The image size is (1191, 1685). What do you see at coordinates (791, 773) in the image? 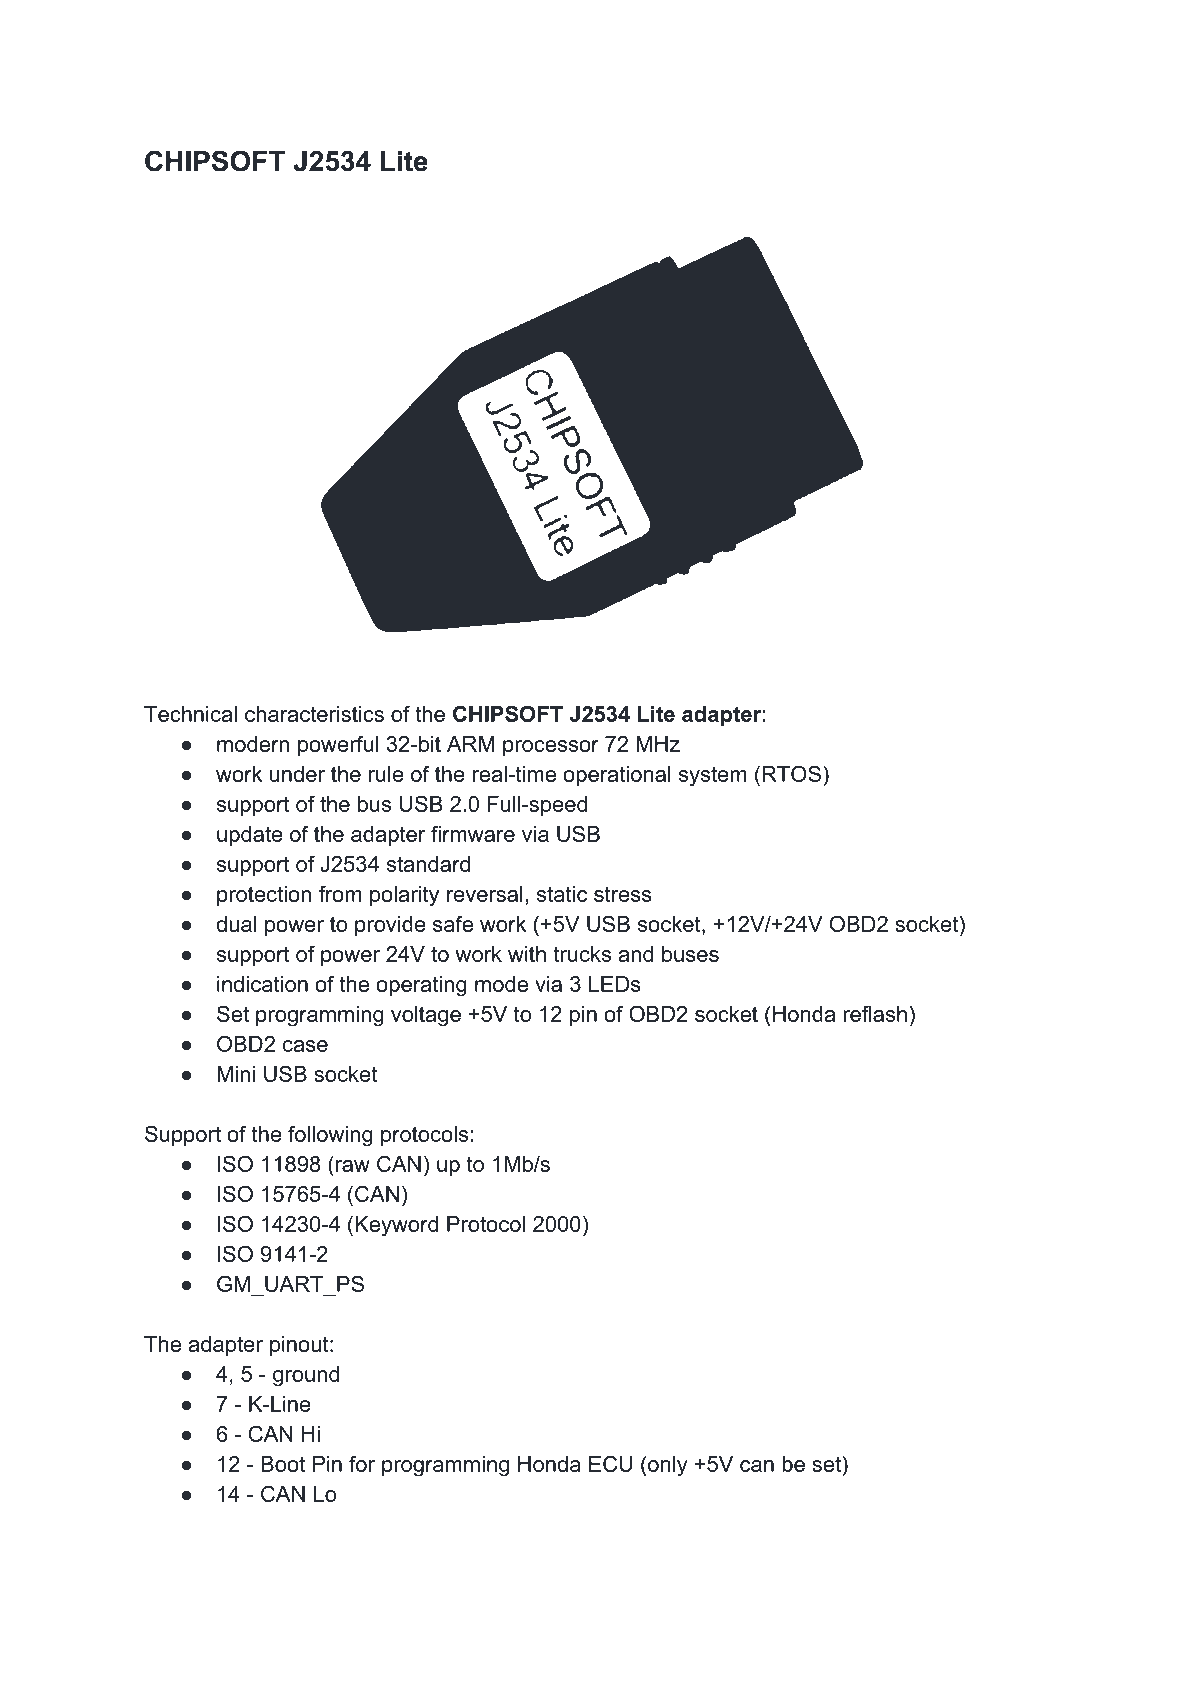
I see `RTOS` at bounding box center [791, 773].
